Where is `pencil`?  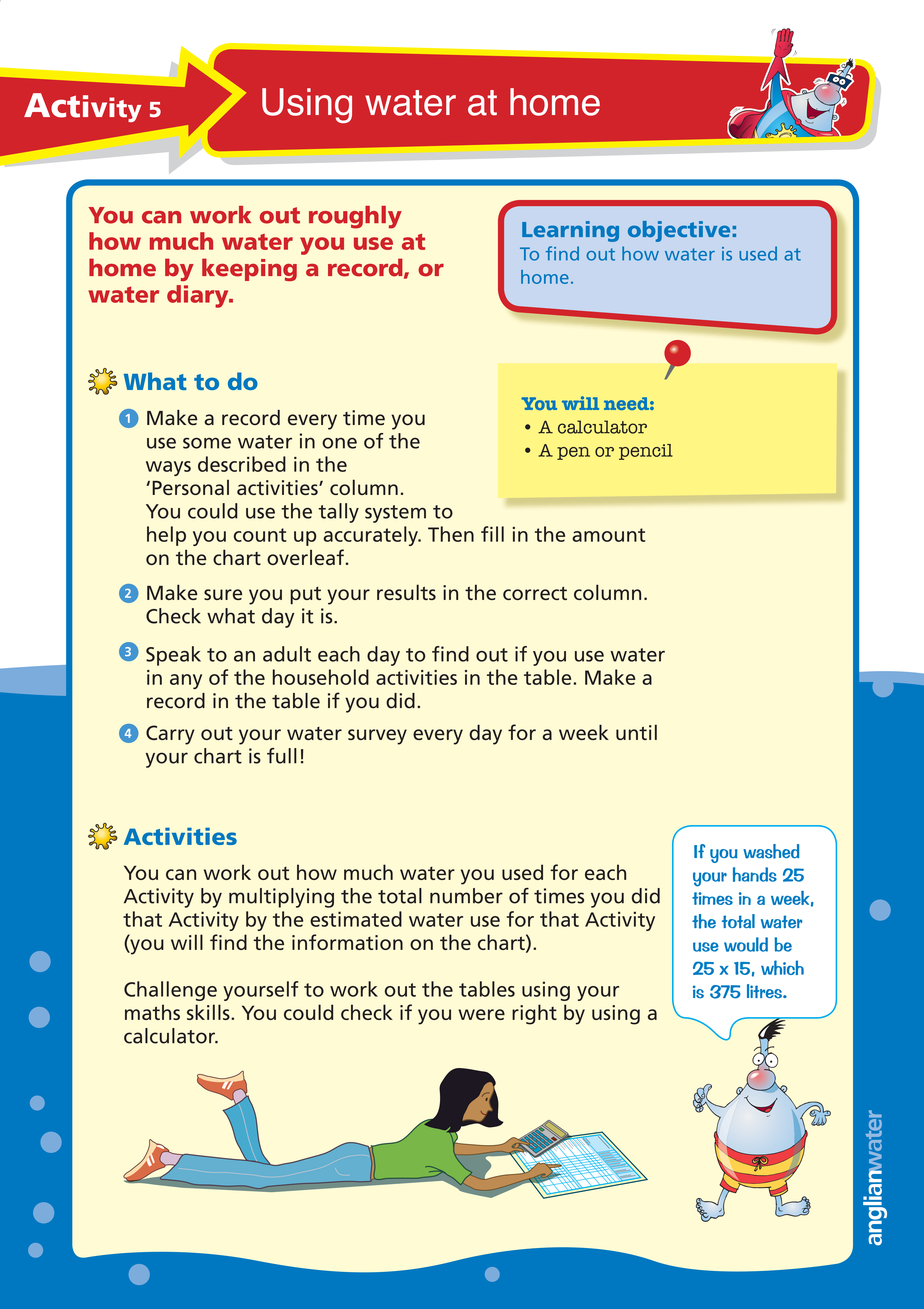
pencil is located at coordinates (646, 452).
